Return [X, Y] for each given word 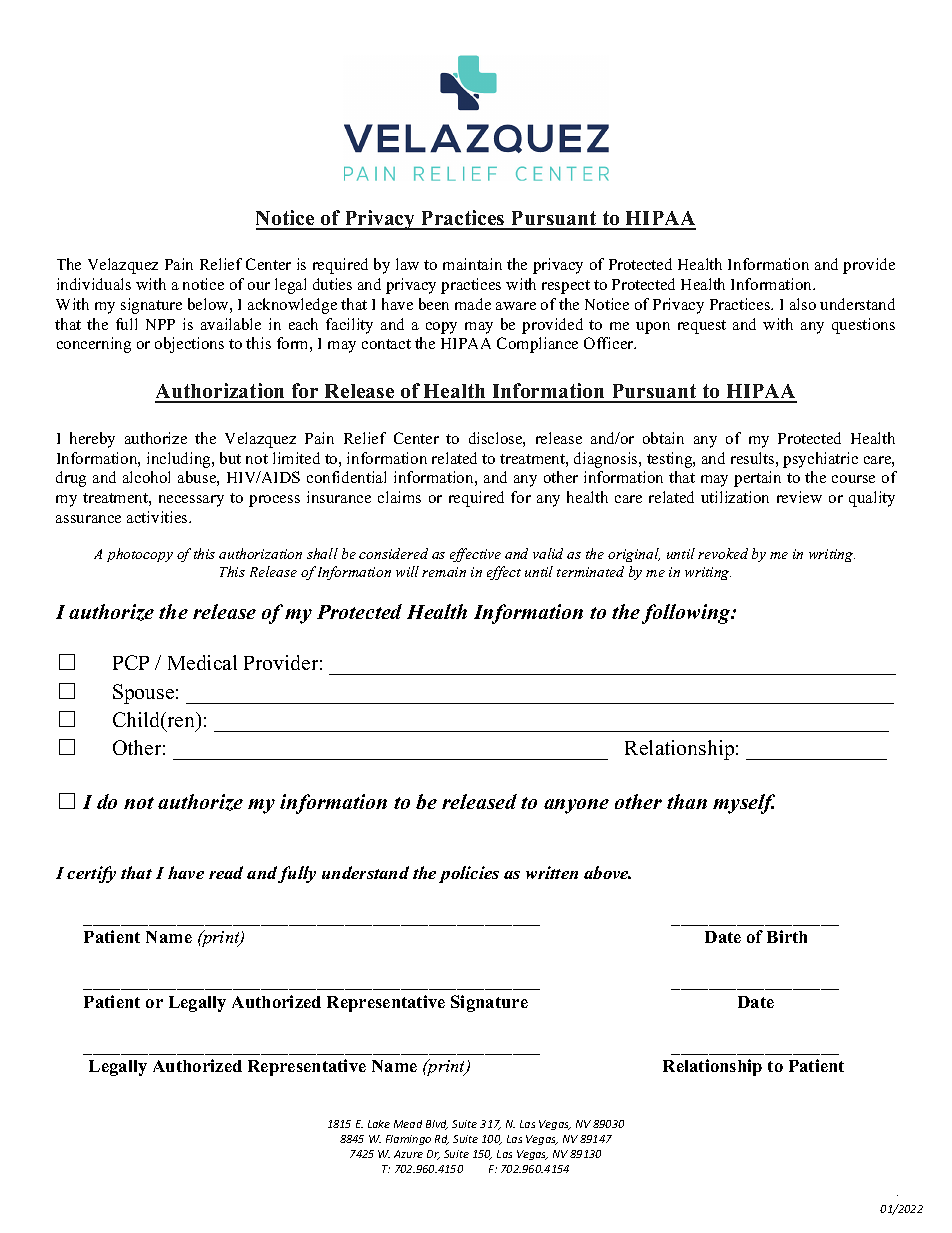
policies [469, 874]
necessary [191, 501]
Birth [787, 936]
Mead [408, 1124]
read [226, 872]
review [799, 497]
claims [399, 497]
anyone [576, 806]
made [473, 304]
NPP [160, 324]
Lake [379, 1124]
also [803, 304]
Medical [202, 662]
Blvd [437, 1125]
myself [744, 804]
